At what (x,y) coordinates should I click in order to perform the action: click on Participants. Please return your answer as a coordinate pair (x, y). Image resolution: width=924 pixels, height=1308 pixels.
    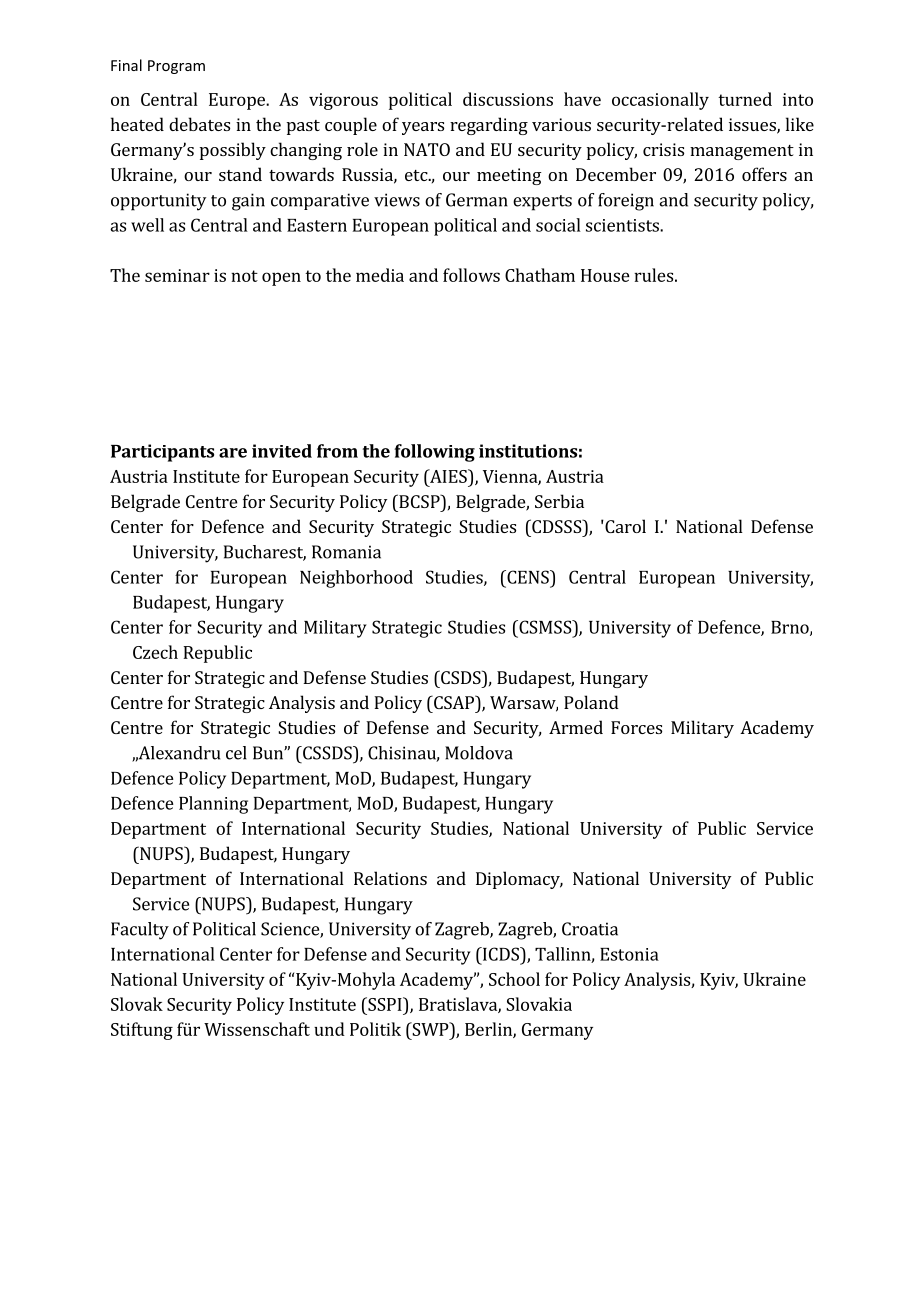
    Looking at the image, I should click on (162, 453).
